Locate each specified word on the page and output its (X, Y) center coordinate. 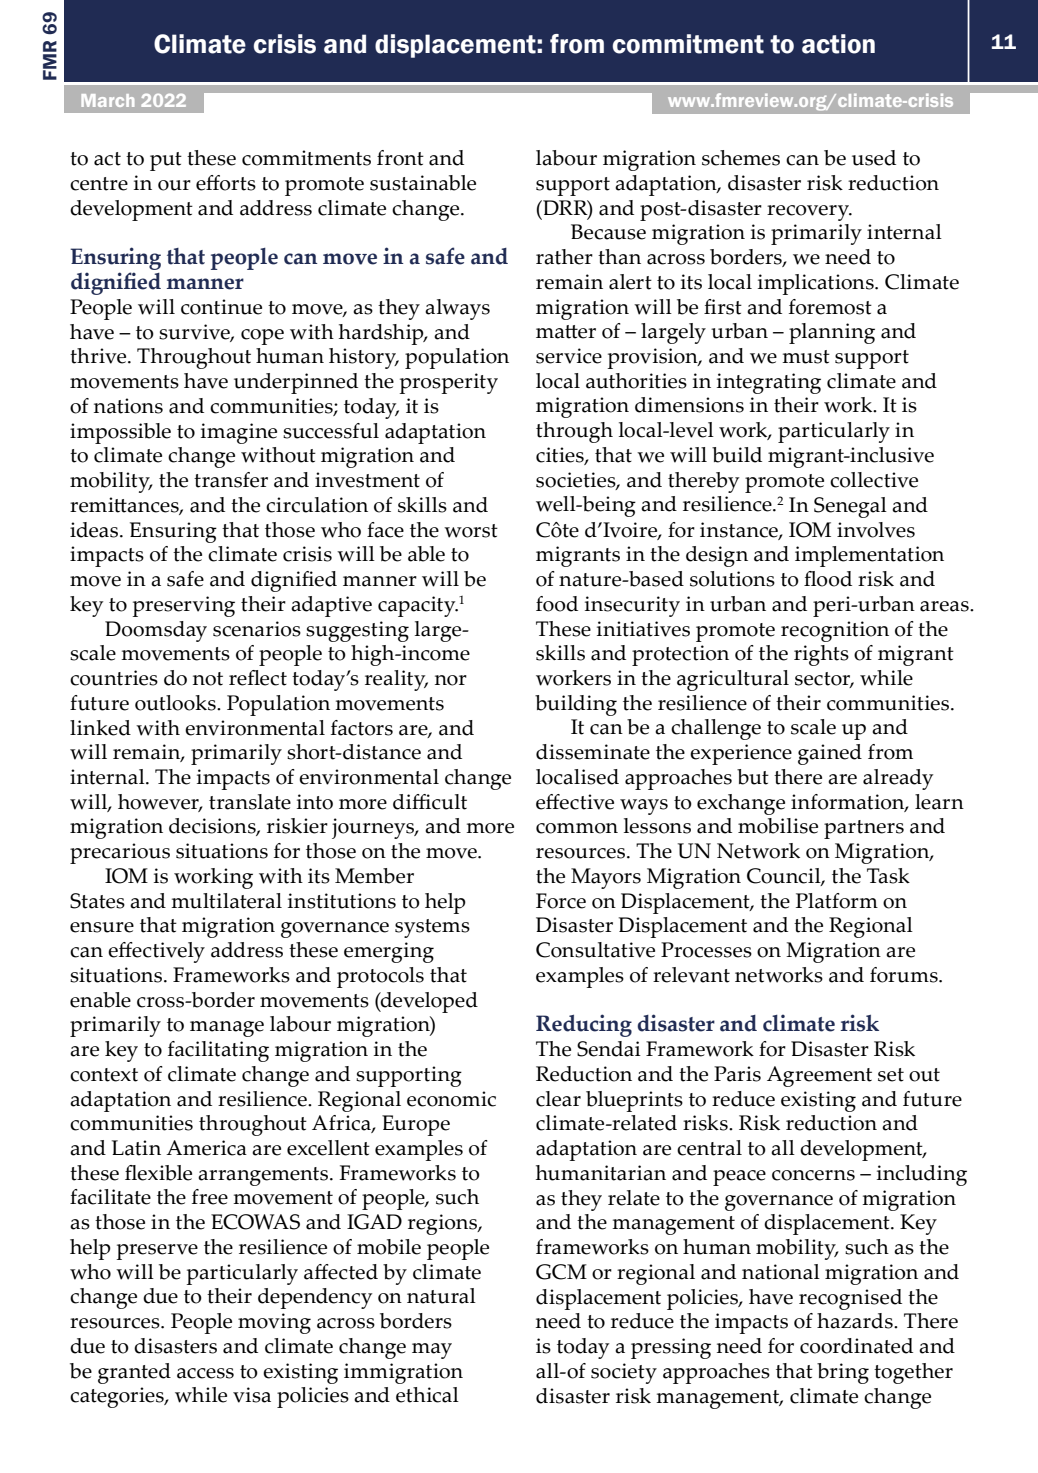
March (107, 100)
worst (471, 531)
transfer (231, 480)
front (400, 158)
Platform (837, 901)
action (838, 44)
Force (561, 901)
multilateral (226, 901)
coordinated (856, 1346)
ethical (427, 1395)
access (205, 1373)
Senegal (850, 507)
